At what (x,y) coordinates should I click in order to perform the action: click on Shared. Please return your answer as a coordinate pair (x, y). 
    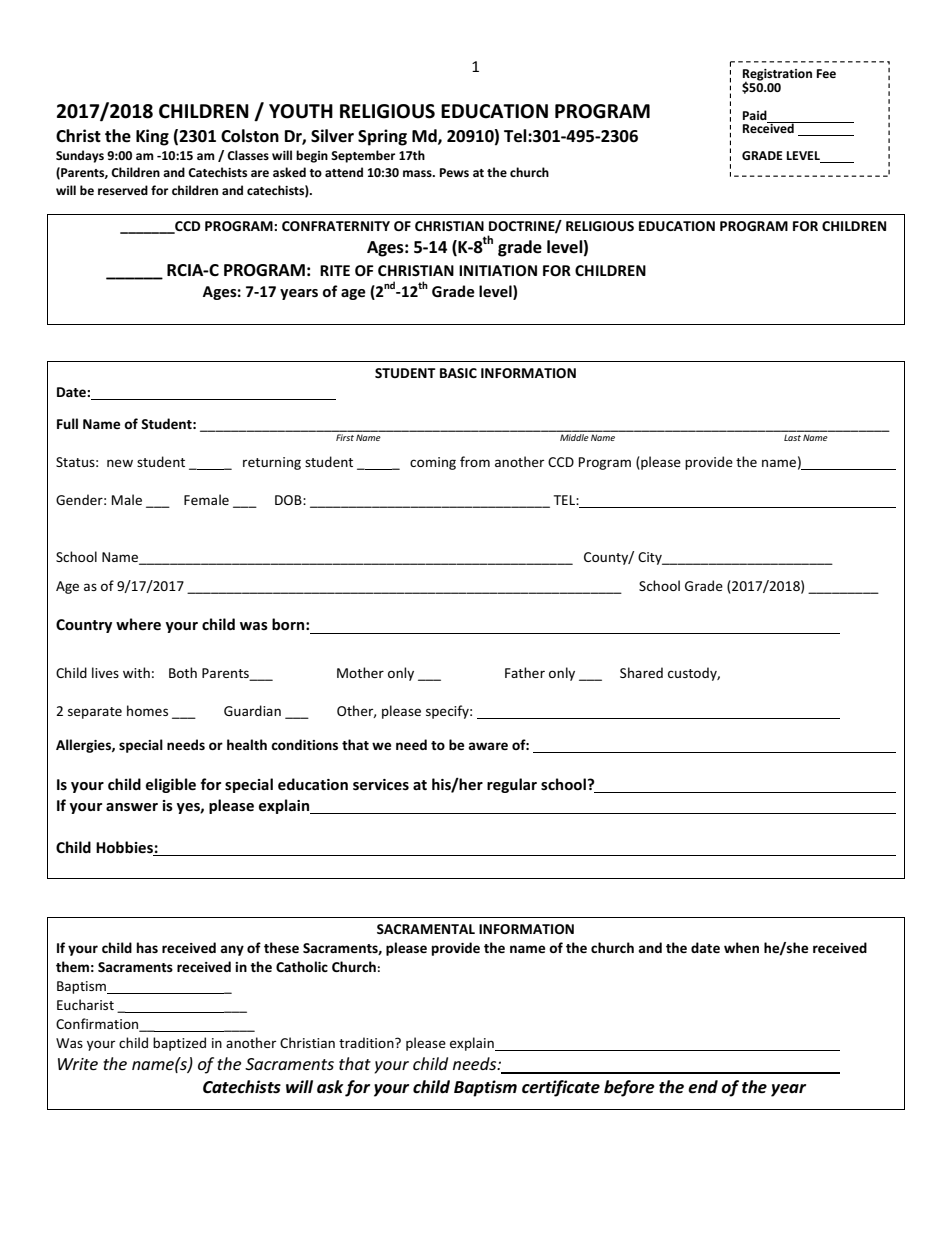
    Looking at the image, I should click on (641, 672).
